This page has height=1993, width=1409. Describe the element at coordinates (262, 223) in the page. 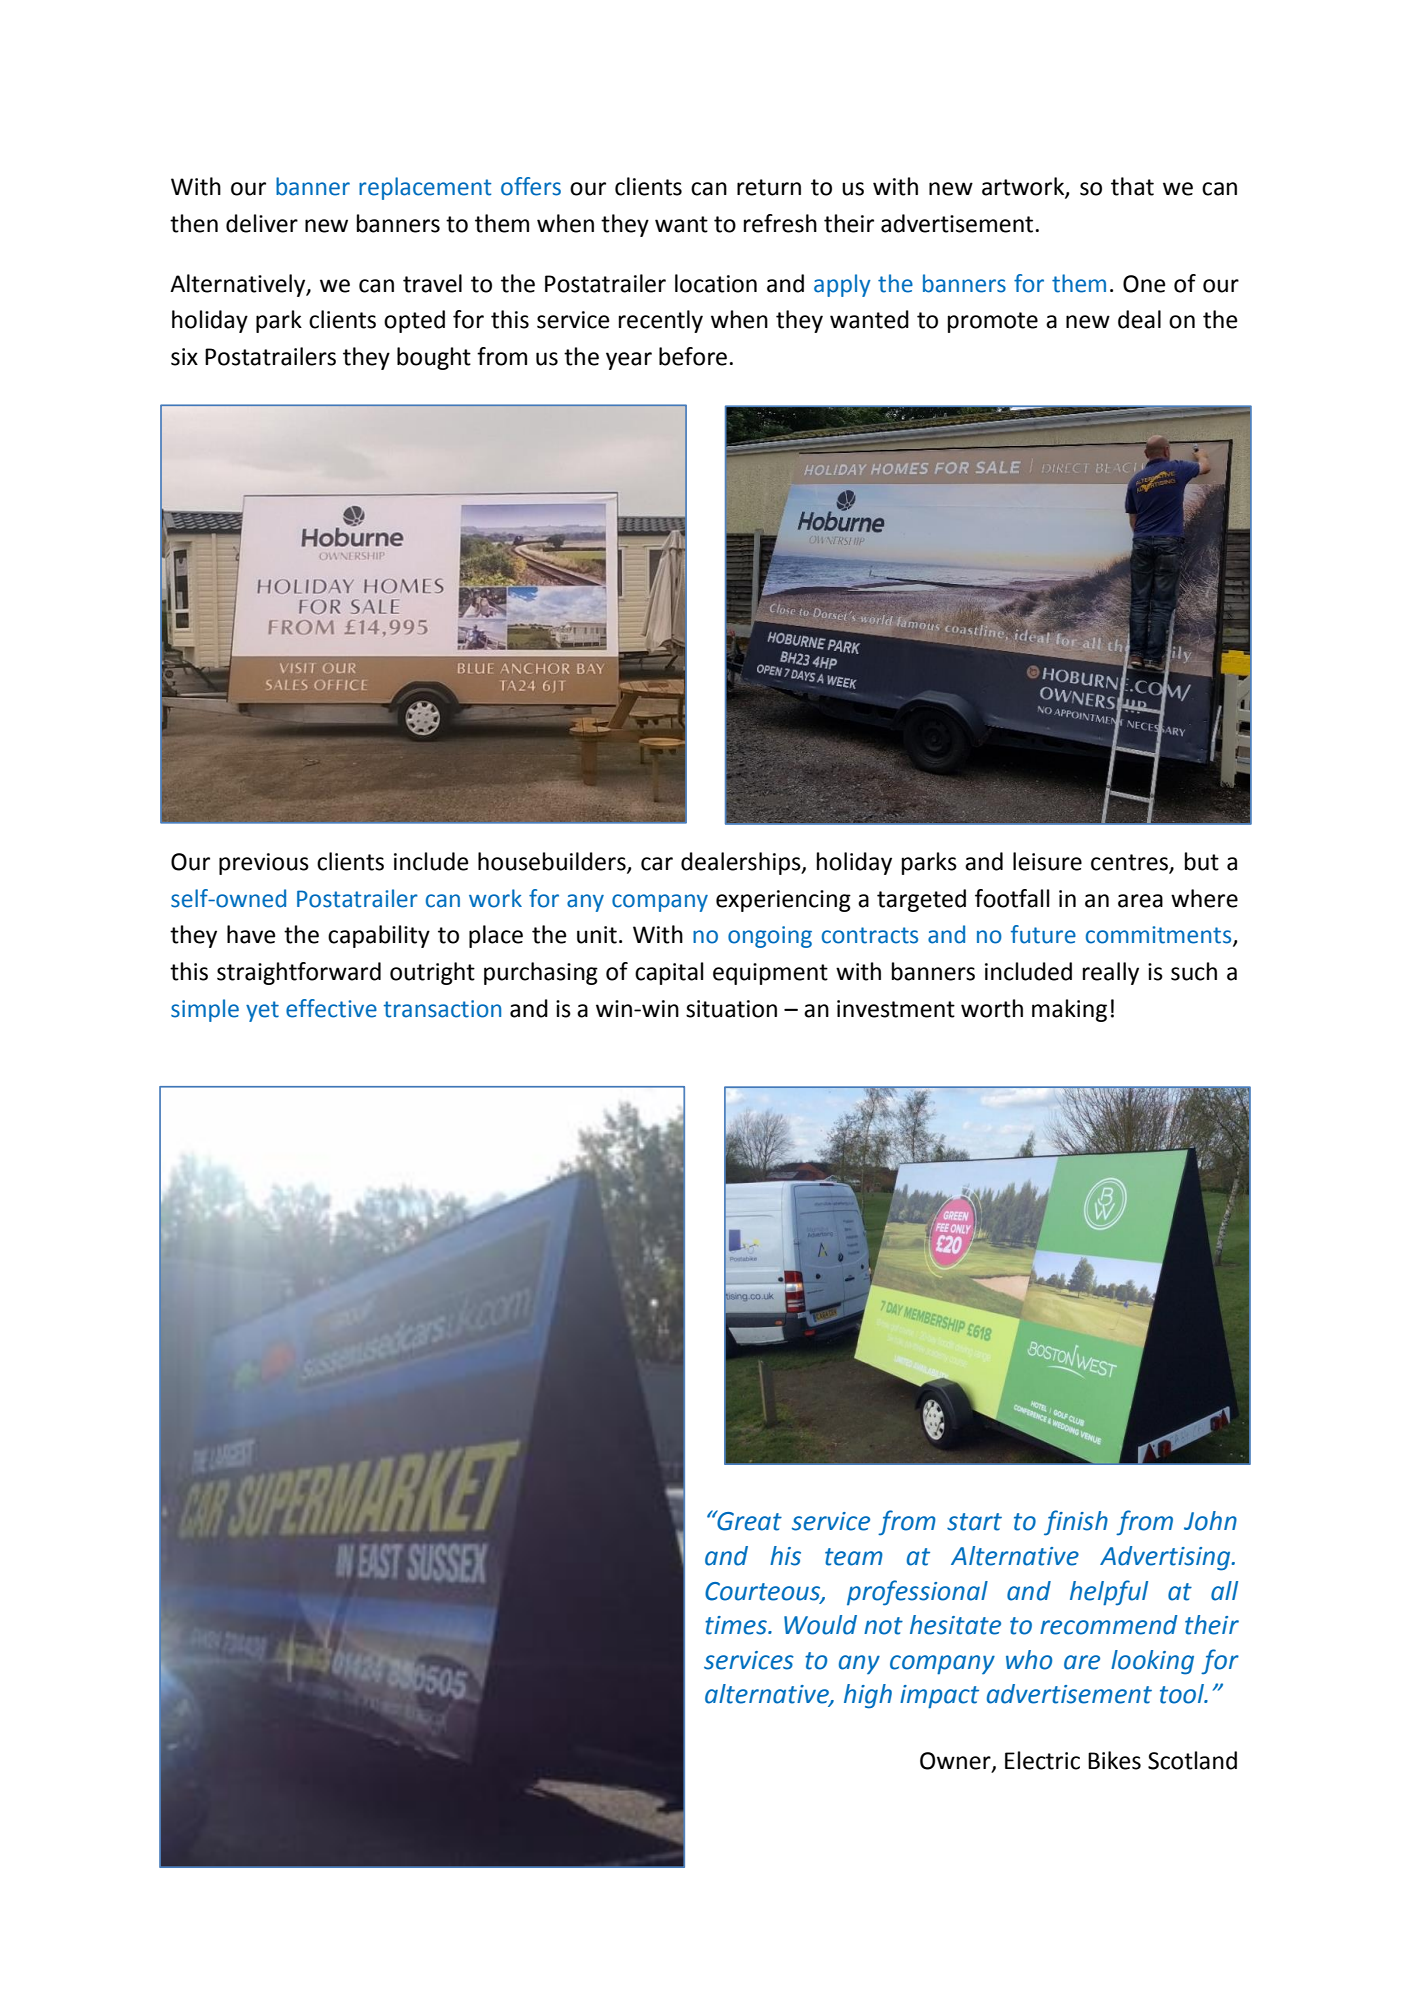

I see `deliver` at that location.
